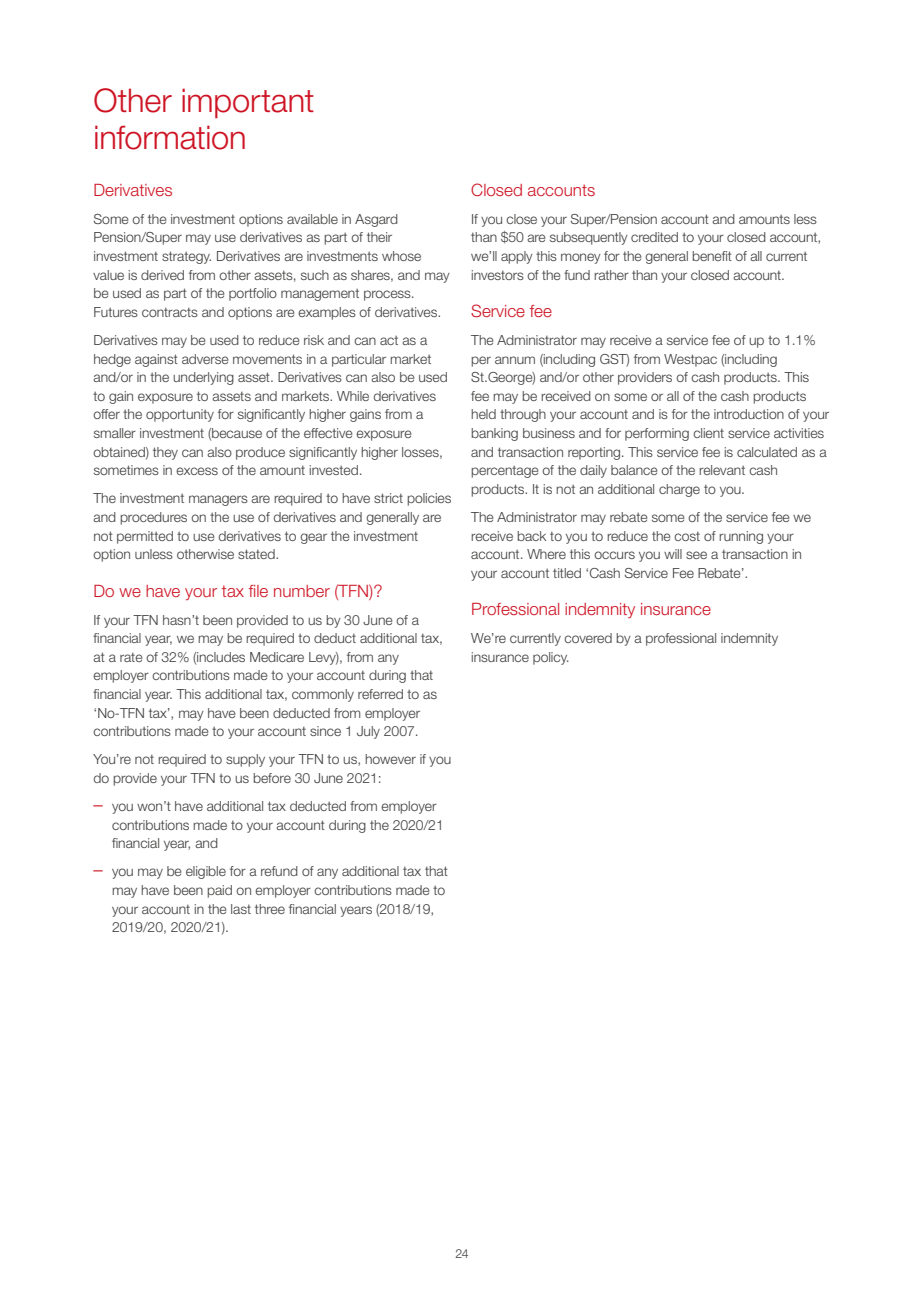 Image resolution: width=924 pixels, height=1308 pixels. Describe the element at coordinates (206, 872) in the page. I see `eligible` at that location.
